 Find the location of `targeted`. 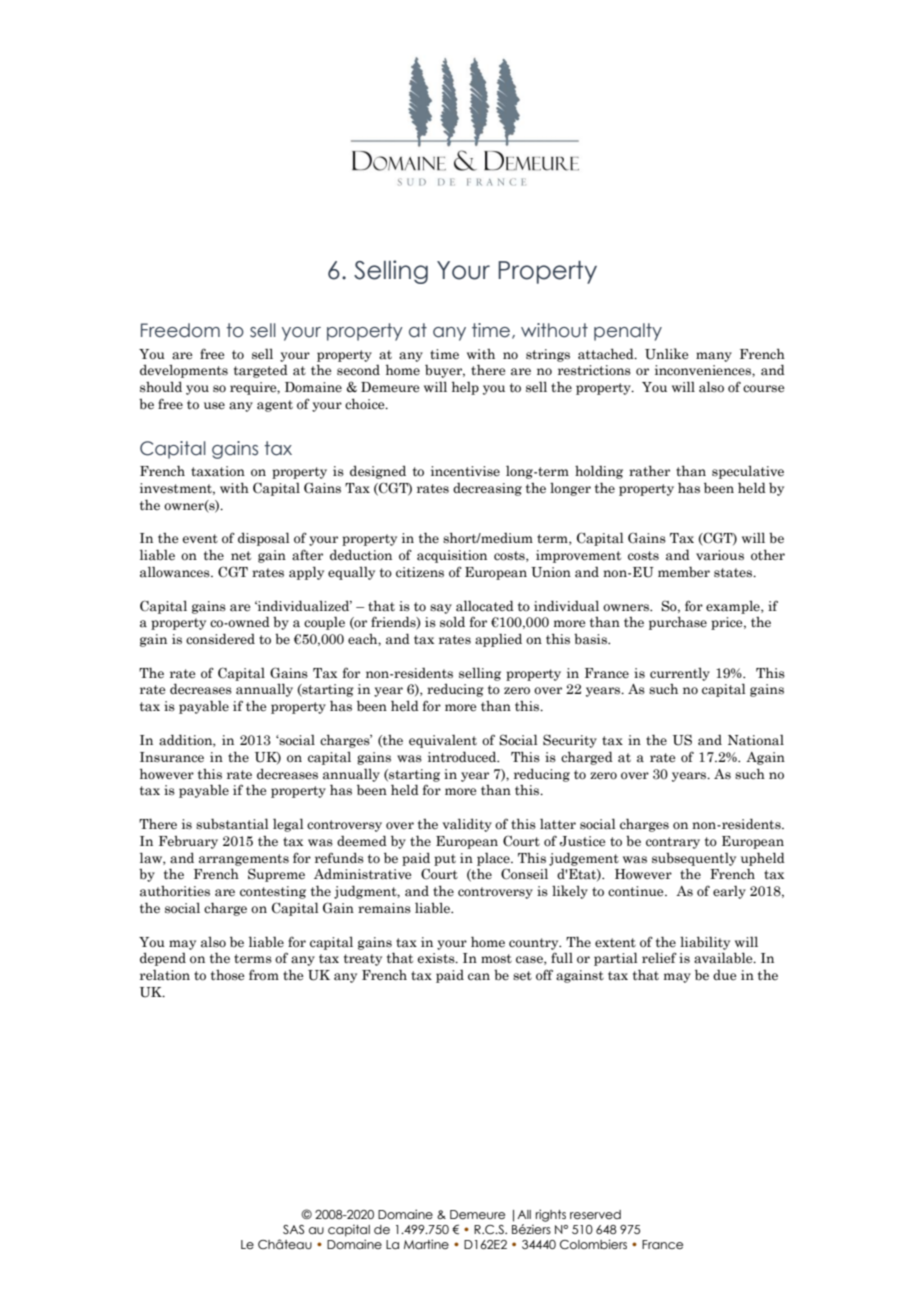

targeted is located at coordinates (261, 371).
